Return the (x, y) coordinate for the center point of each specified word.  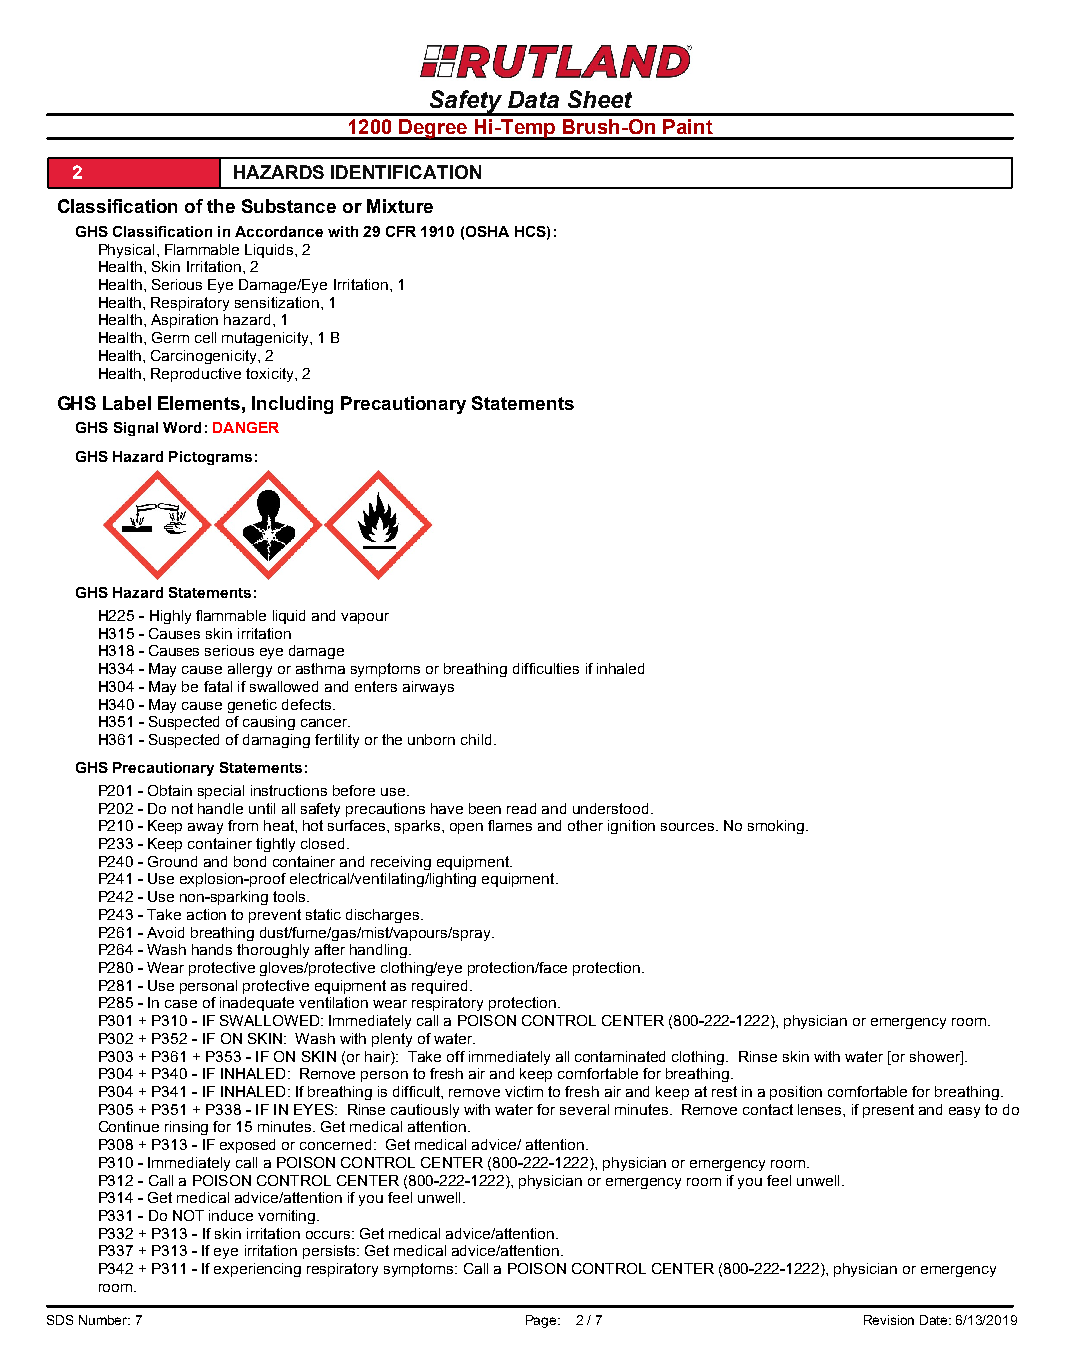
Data (533, 99)
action (206, 914)
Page (542, 1321)
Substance (289, 206)
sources (689, 827)
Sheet (600, 99)
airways (428, 688)
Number (104, 1320)
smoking (777, 827)
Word (182, 427)
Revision (889, 1320)
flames (510, 825)
